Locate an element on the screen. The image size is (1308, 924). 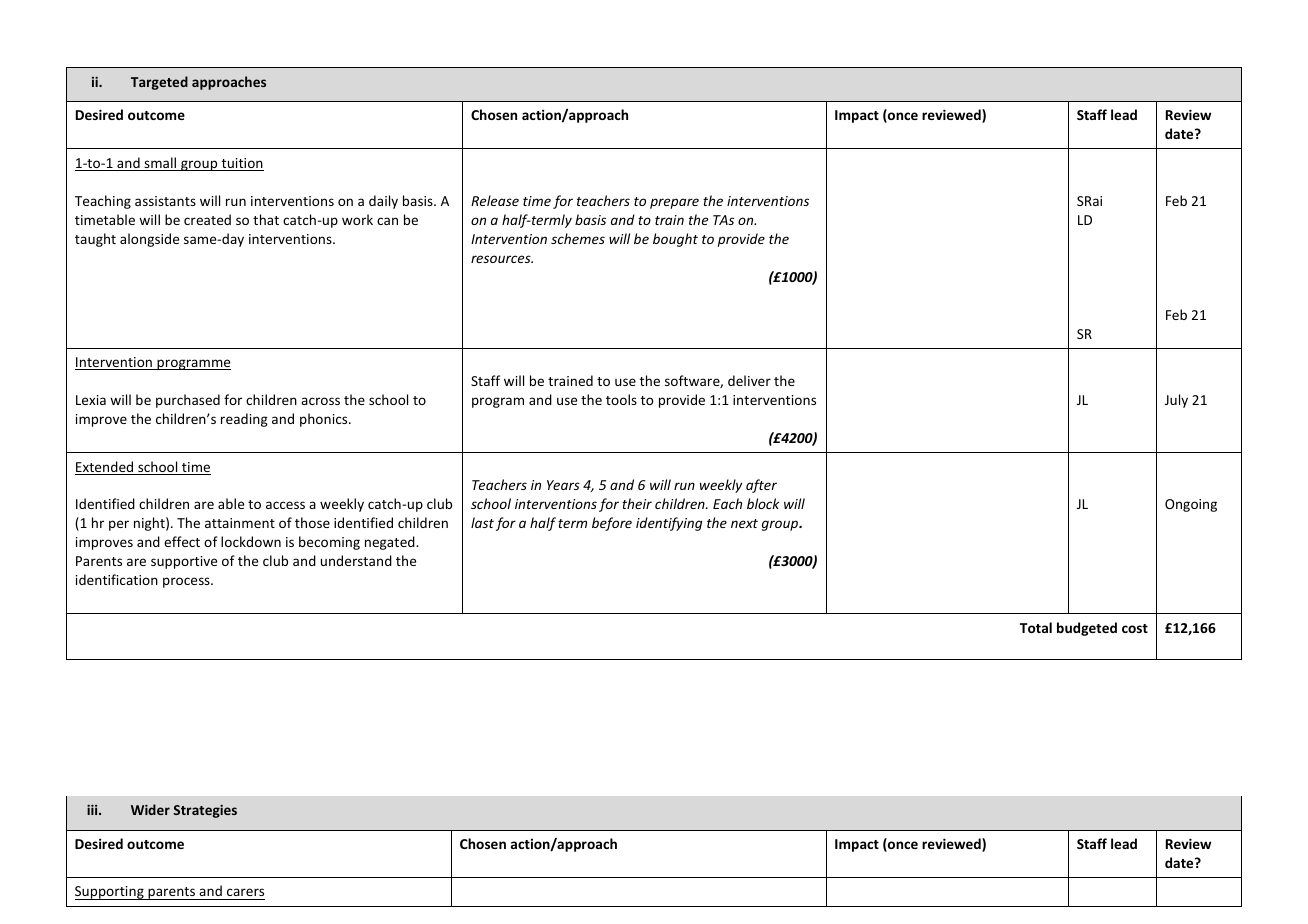
Total is located at coordinates (1036, 627).
